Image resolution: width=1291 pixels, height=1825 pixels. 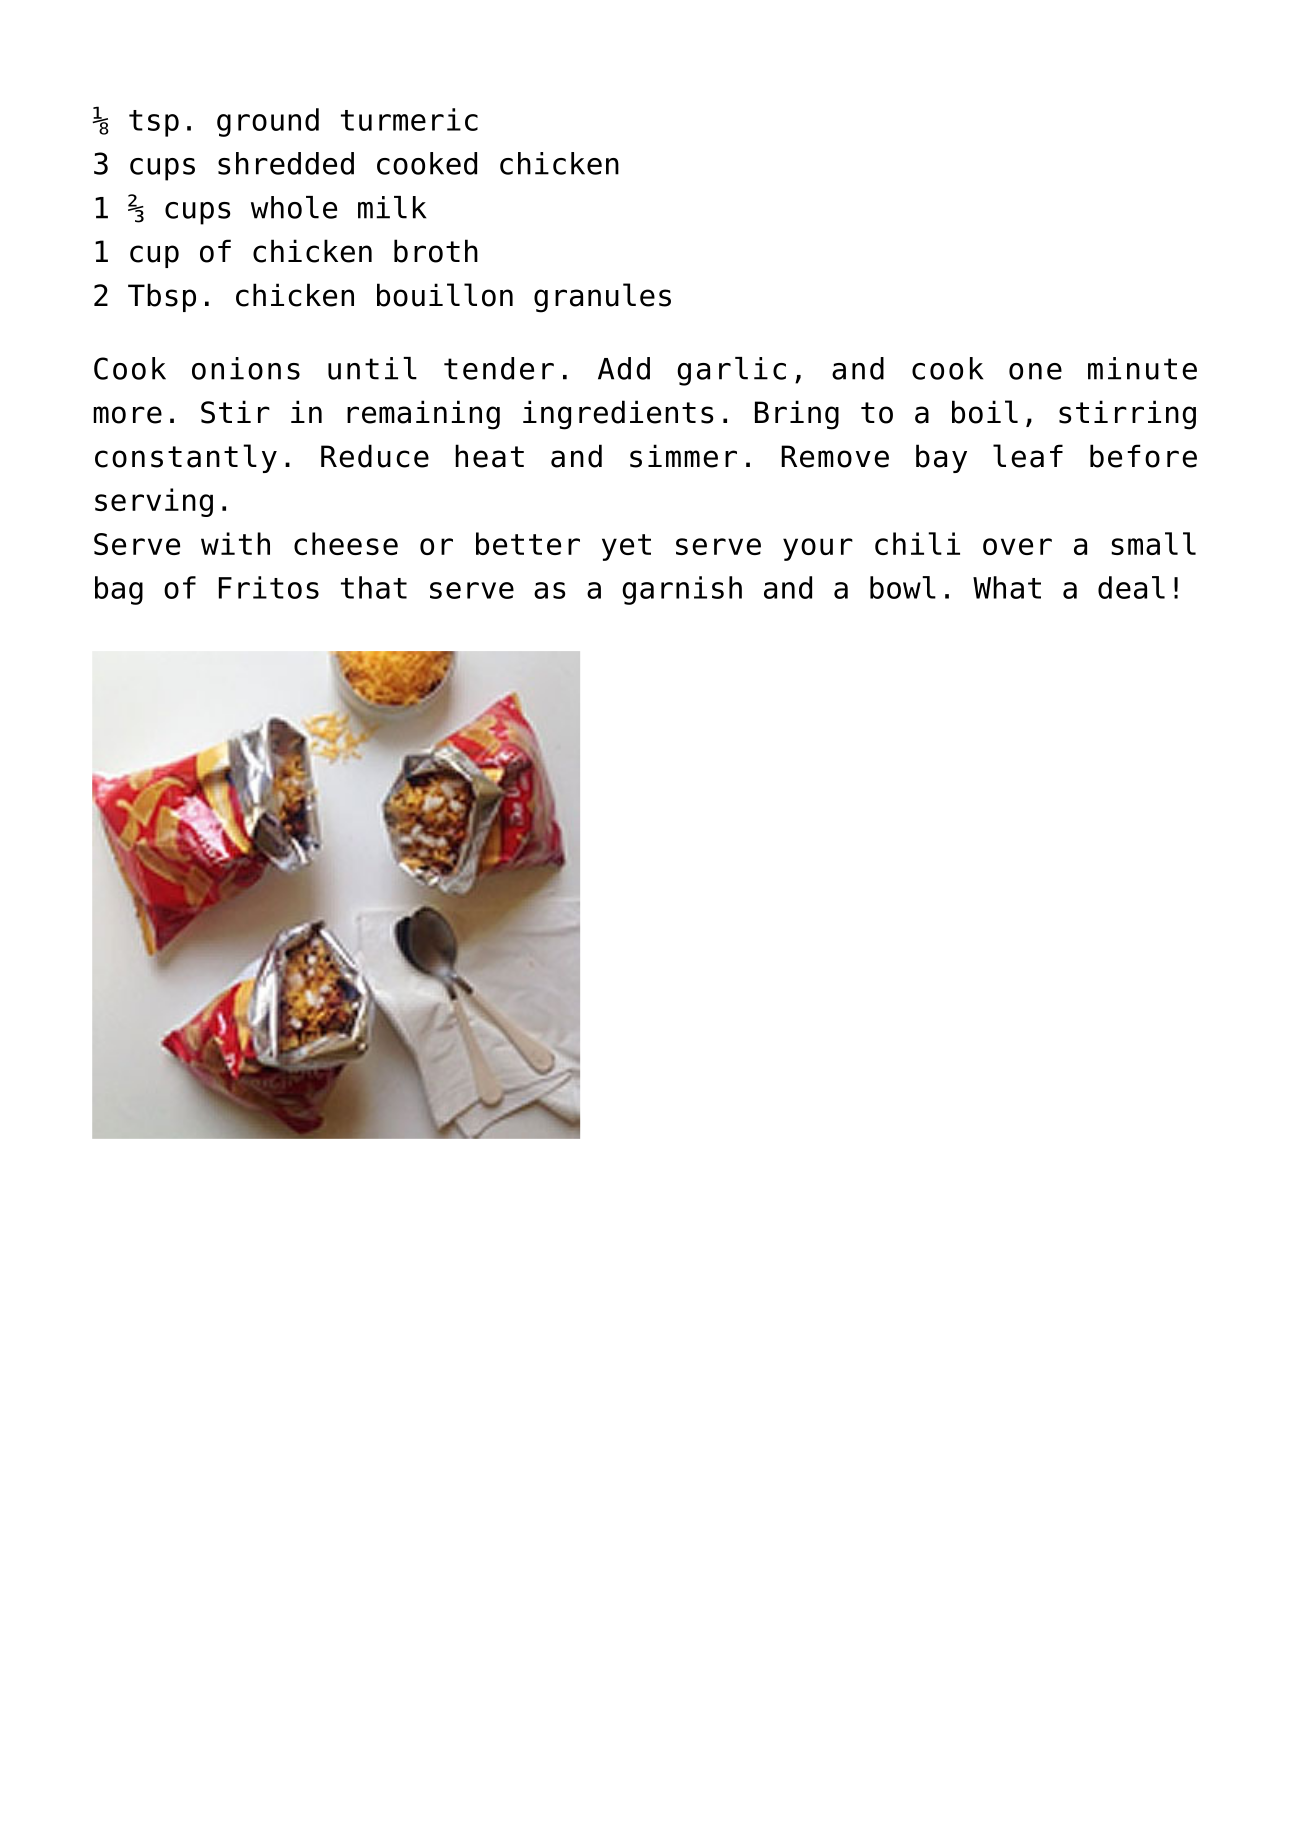 What do you see at coordinates (409, 119) in the screenshot?
I see `turmeric` at bounding box center [409, 119].
